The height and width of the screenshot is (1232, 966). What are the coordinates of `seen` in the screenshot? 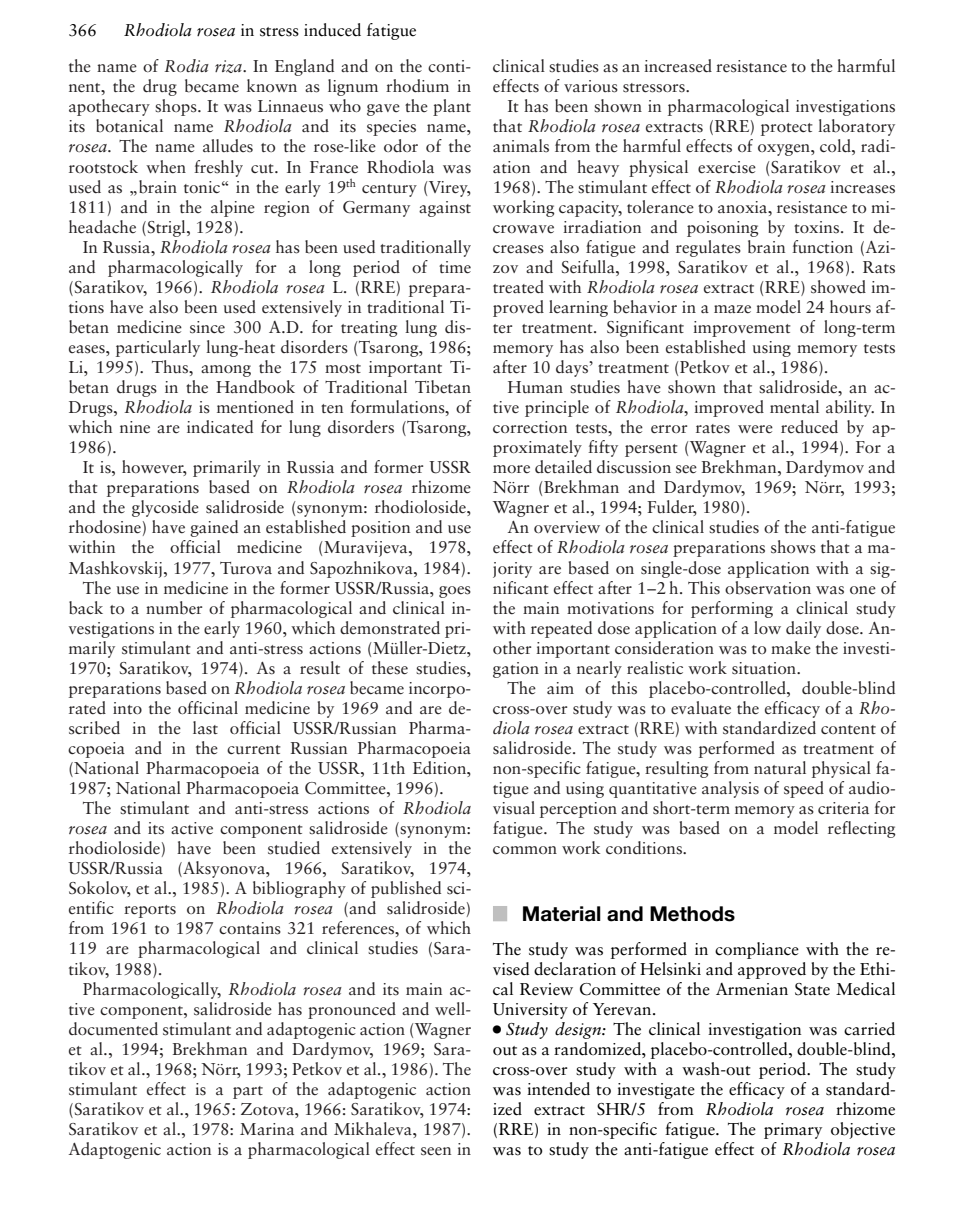 It's located at (436, 1151).
